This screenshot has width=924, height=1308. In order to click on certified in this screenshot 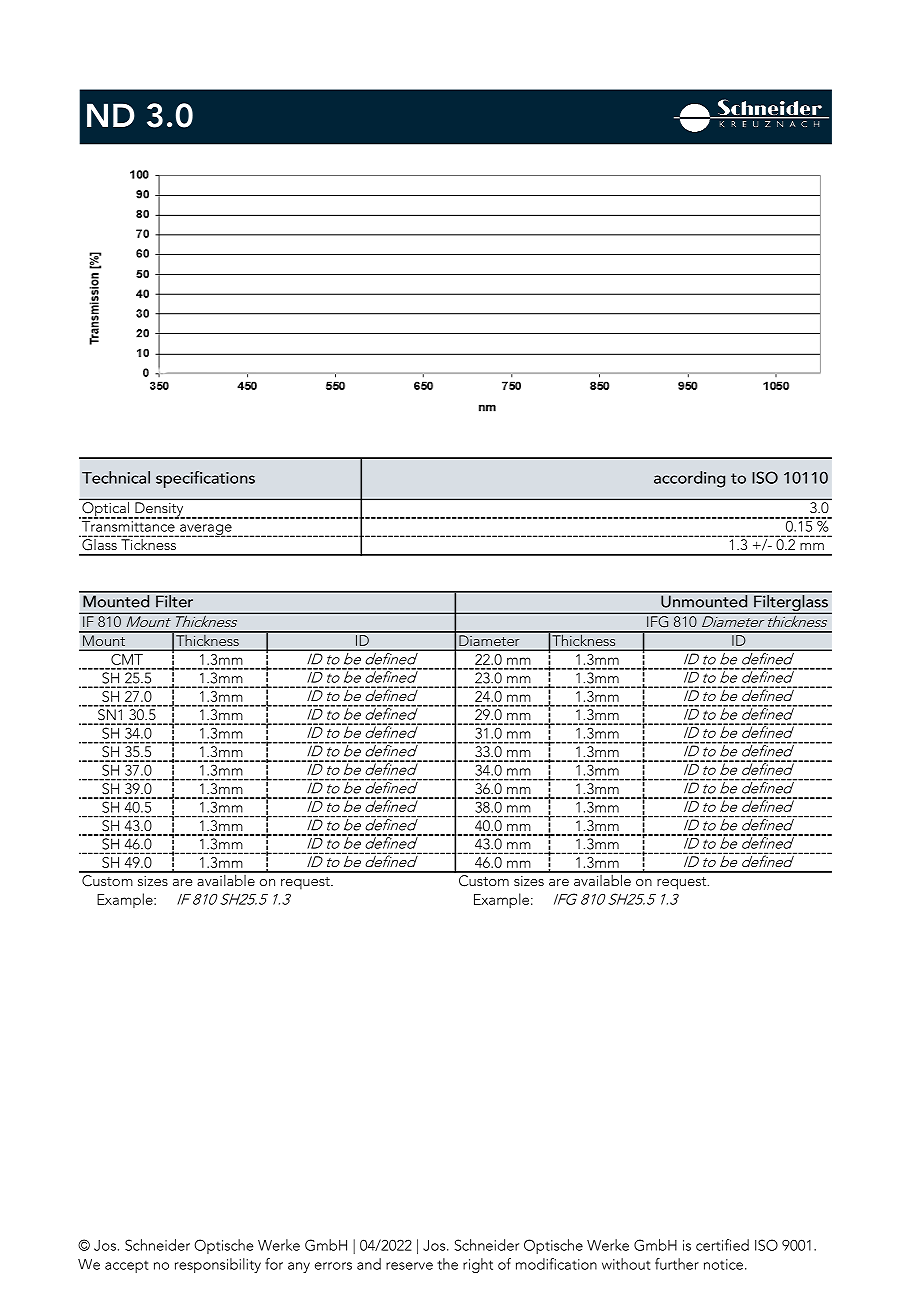, I will do `click(722, 1245)`.
